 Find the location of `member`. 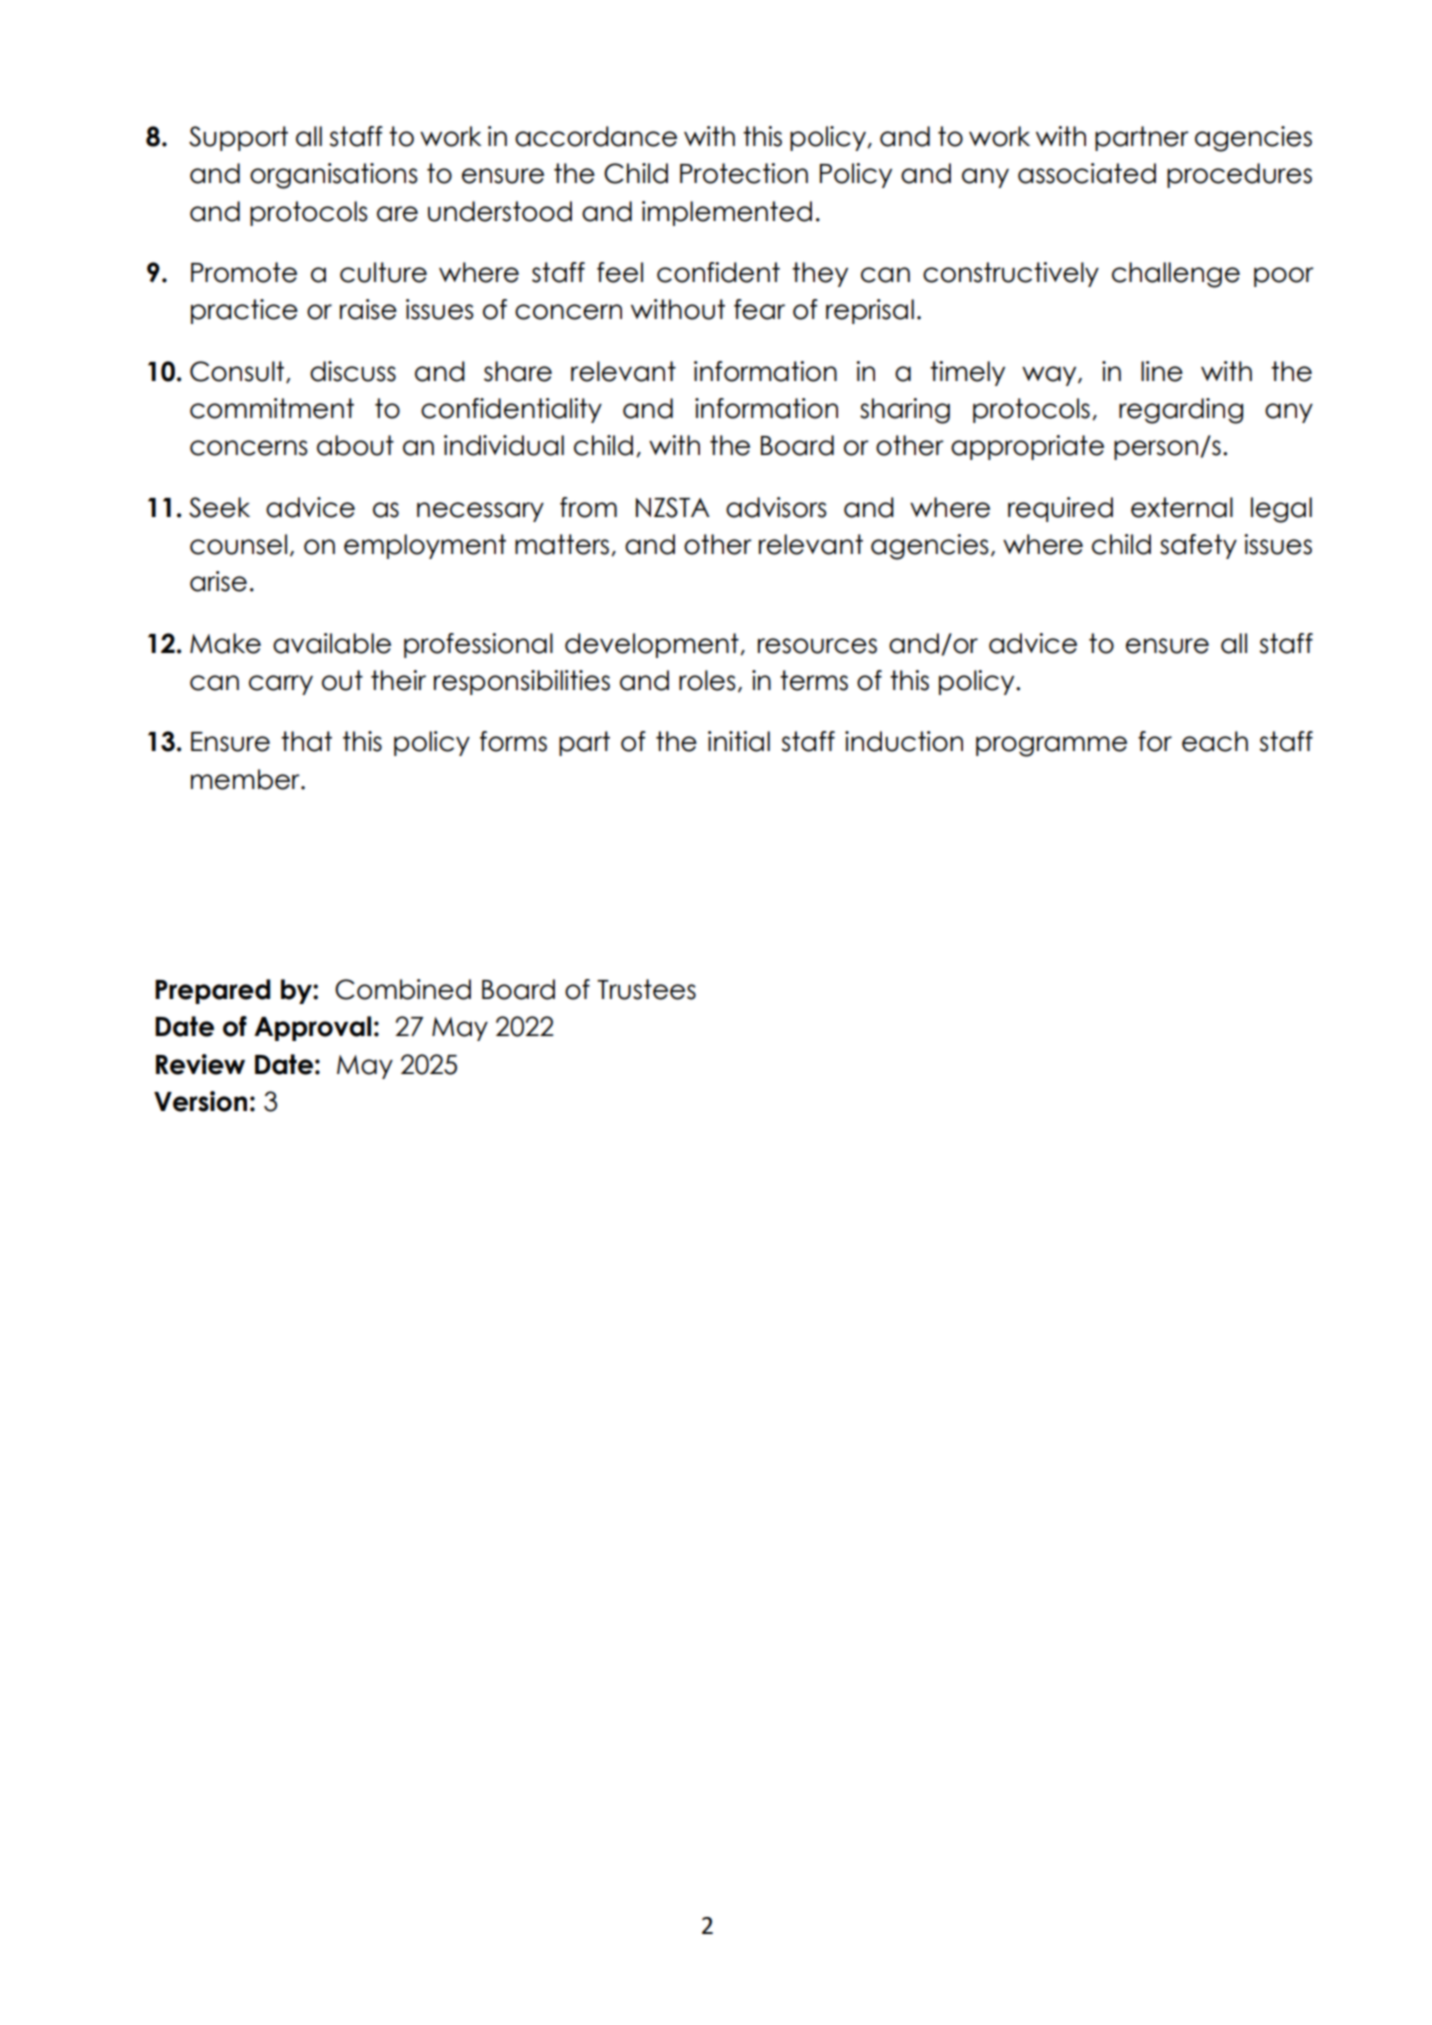

member is located at coordinates (246, 779).
